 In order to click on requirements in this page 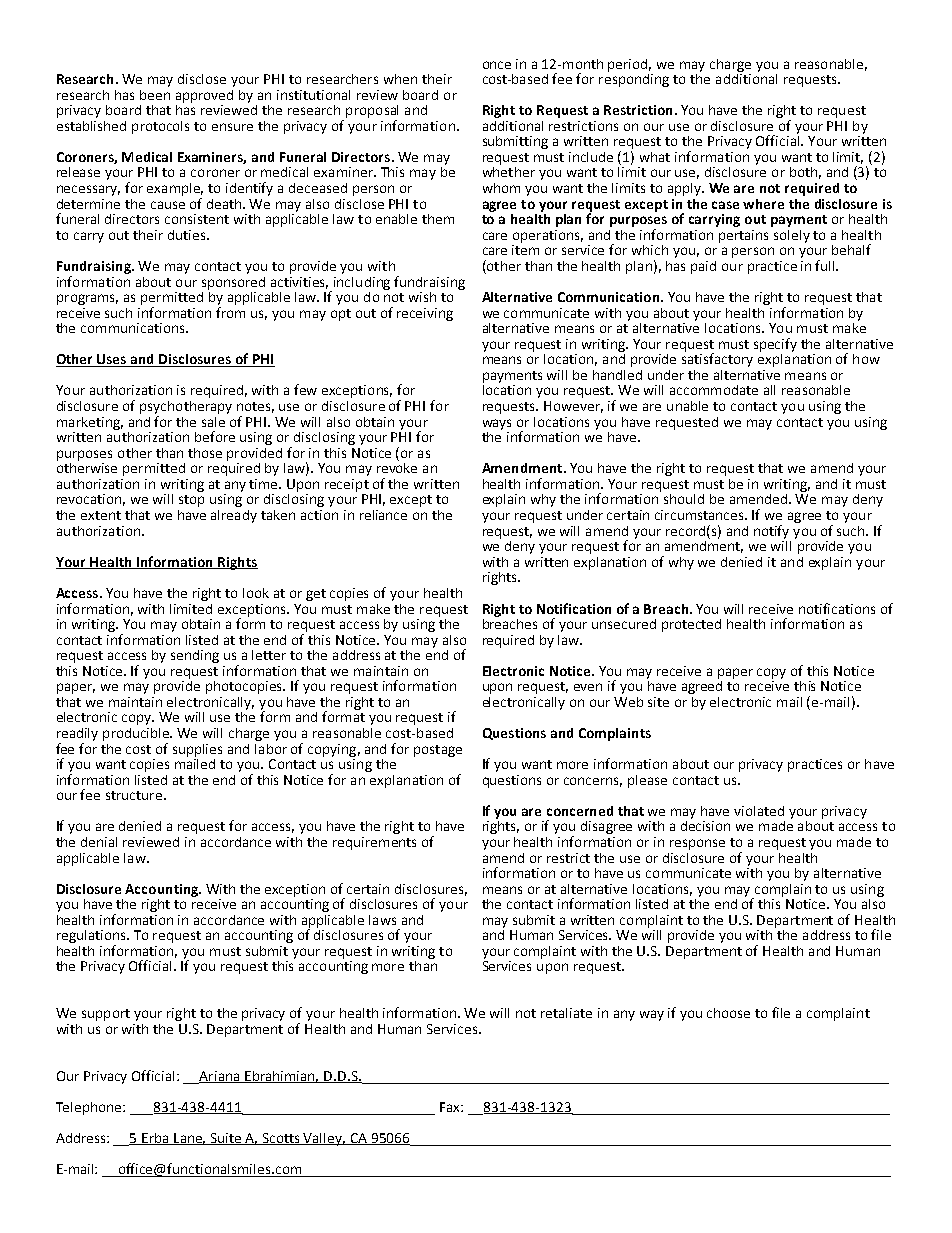, I will do `click(374, 843)`.
